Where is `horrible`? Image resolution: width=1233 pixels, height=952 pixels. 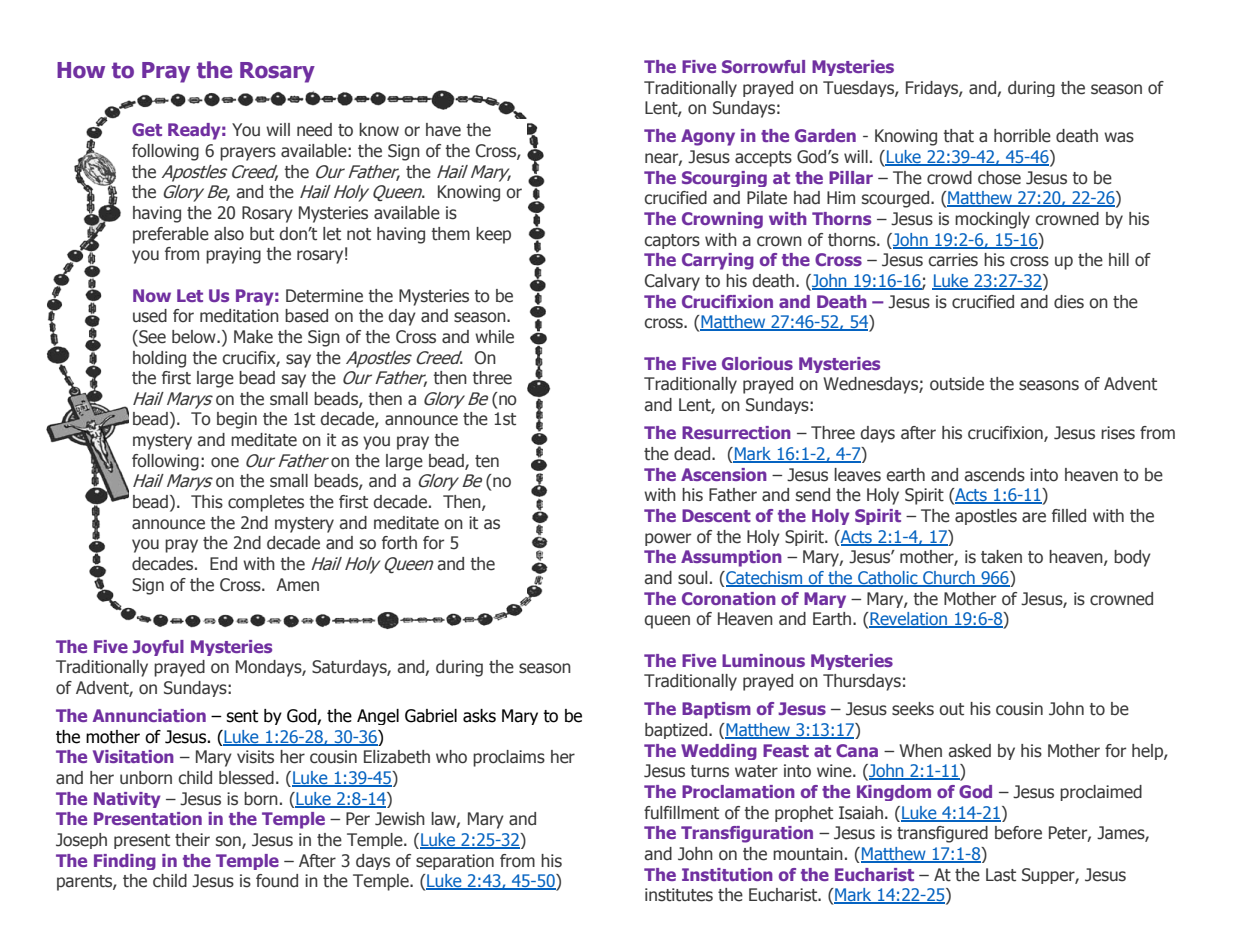
horrible is located at coordinates (1022, 136).
